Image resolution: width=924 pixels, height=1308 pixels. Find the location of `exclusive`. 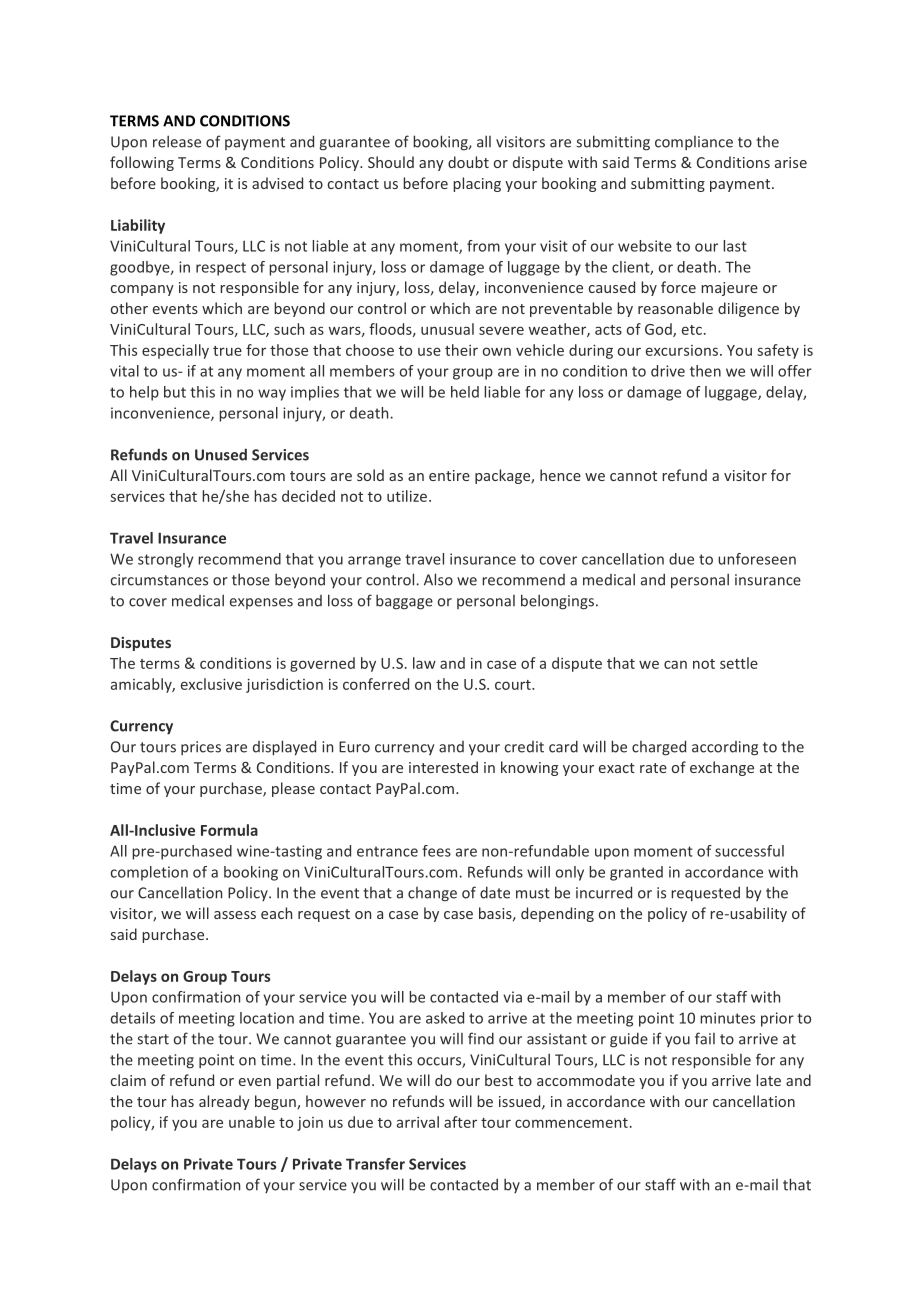

exclusive is located at coordinates (211, 684).
